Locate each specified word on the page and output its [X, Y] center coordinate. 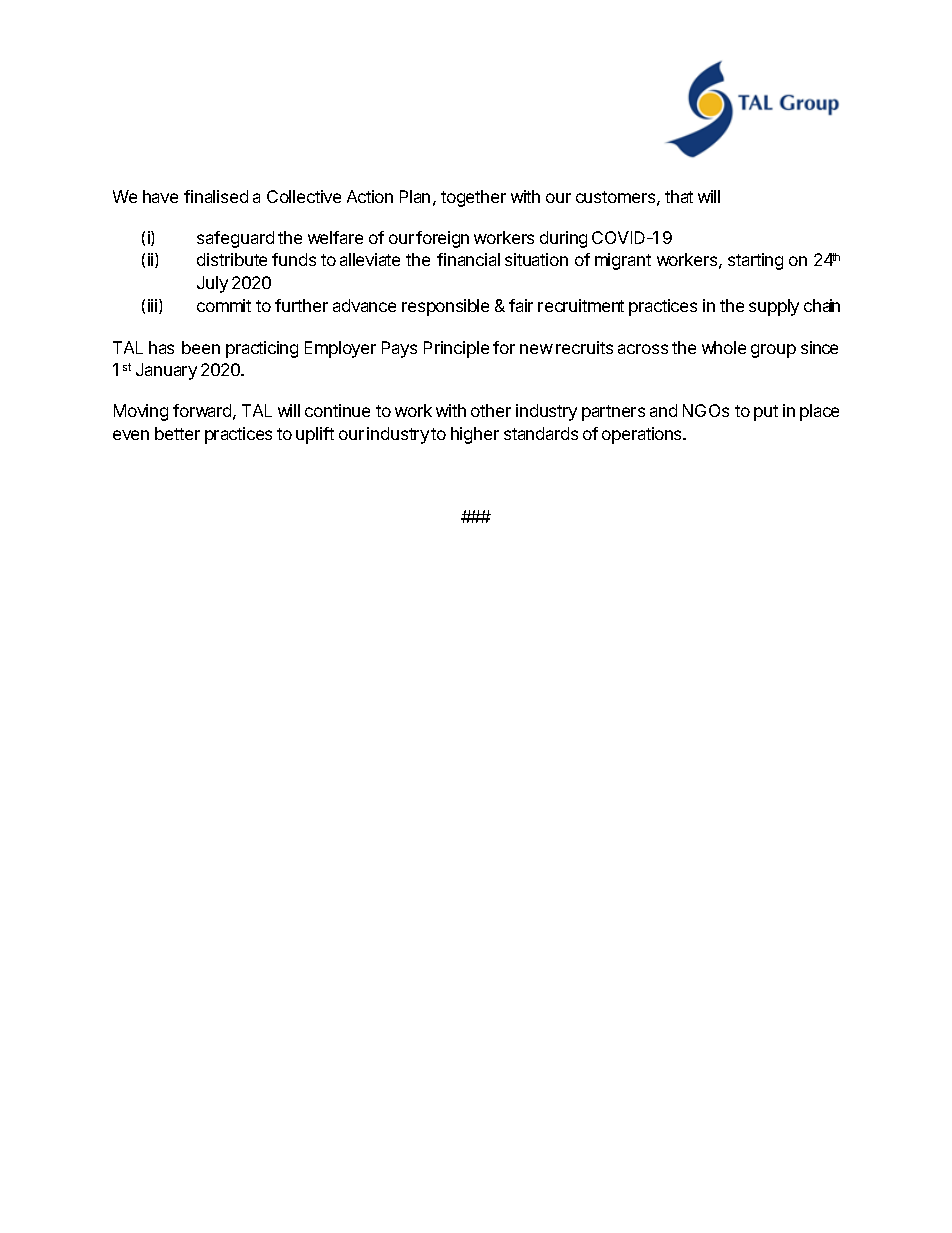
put [766, 413]
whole [724, 347]
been [201, 347]
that [679, 196]
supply [774, 307]
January [166, 371]
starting [755, 261]
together [473, 198]
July [212, 284]
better [177, 433]
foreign [442, 239]
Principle [456, 349]
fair [521, 305]
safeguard [235, 239]
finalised [216, 196]
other [491, 410]
